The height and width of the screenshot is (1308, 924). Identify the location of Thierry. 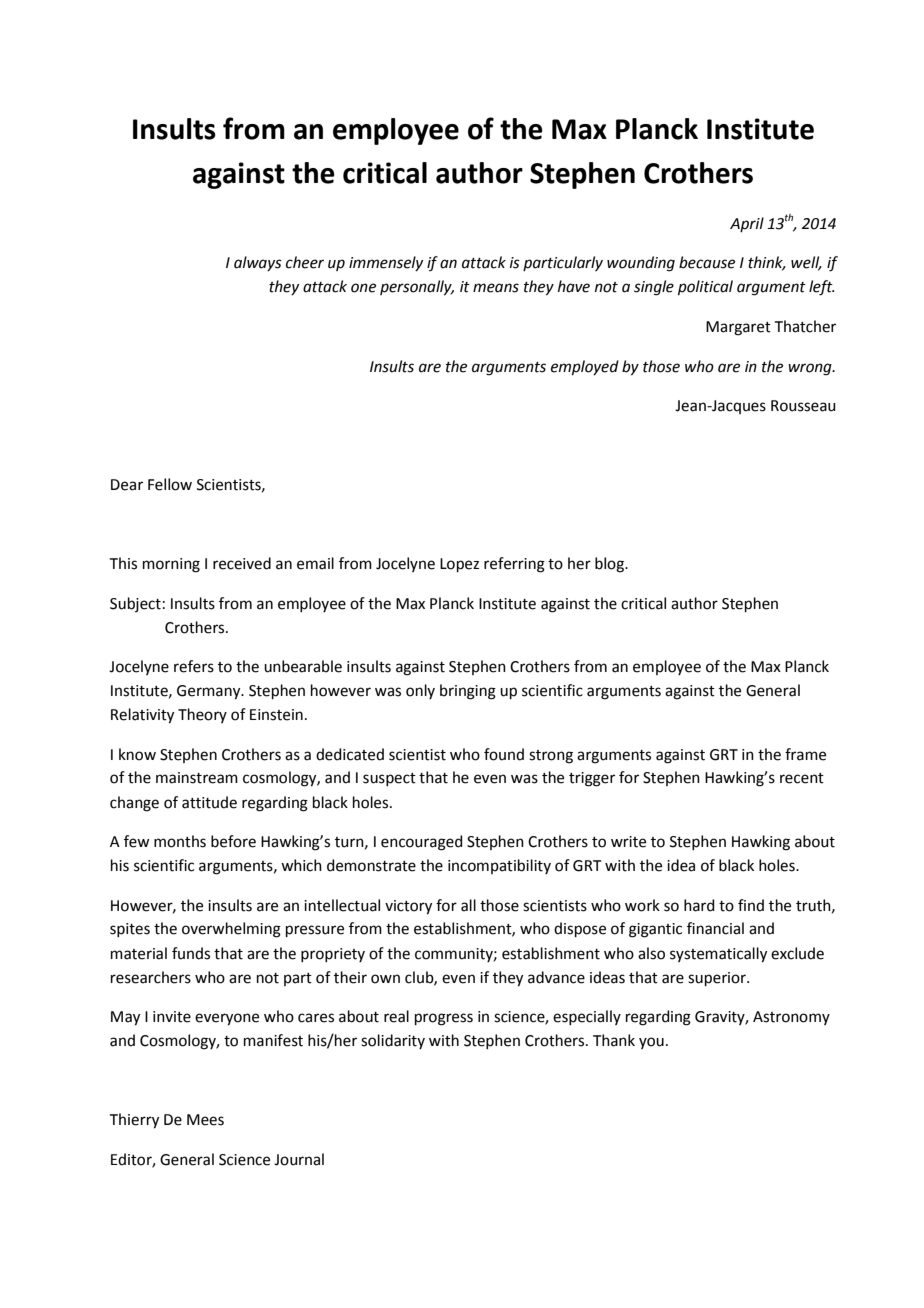
(134, 1121).
